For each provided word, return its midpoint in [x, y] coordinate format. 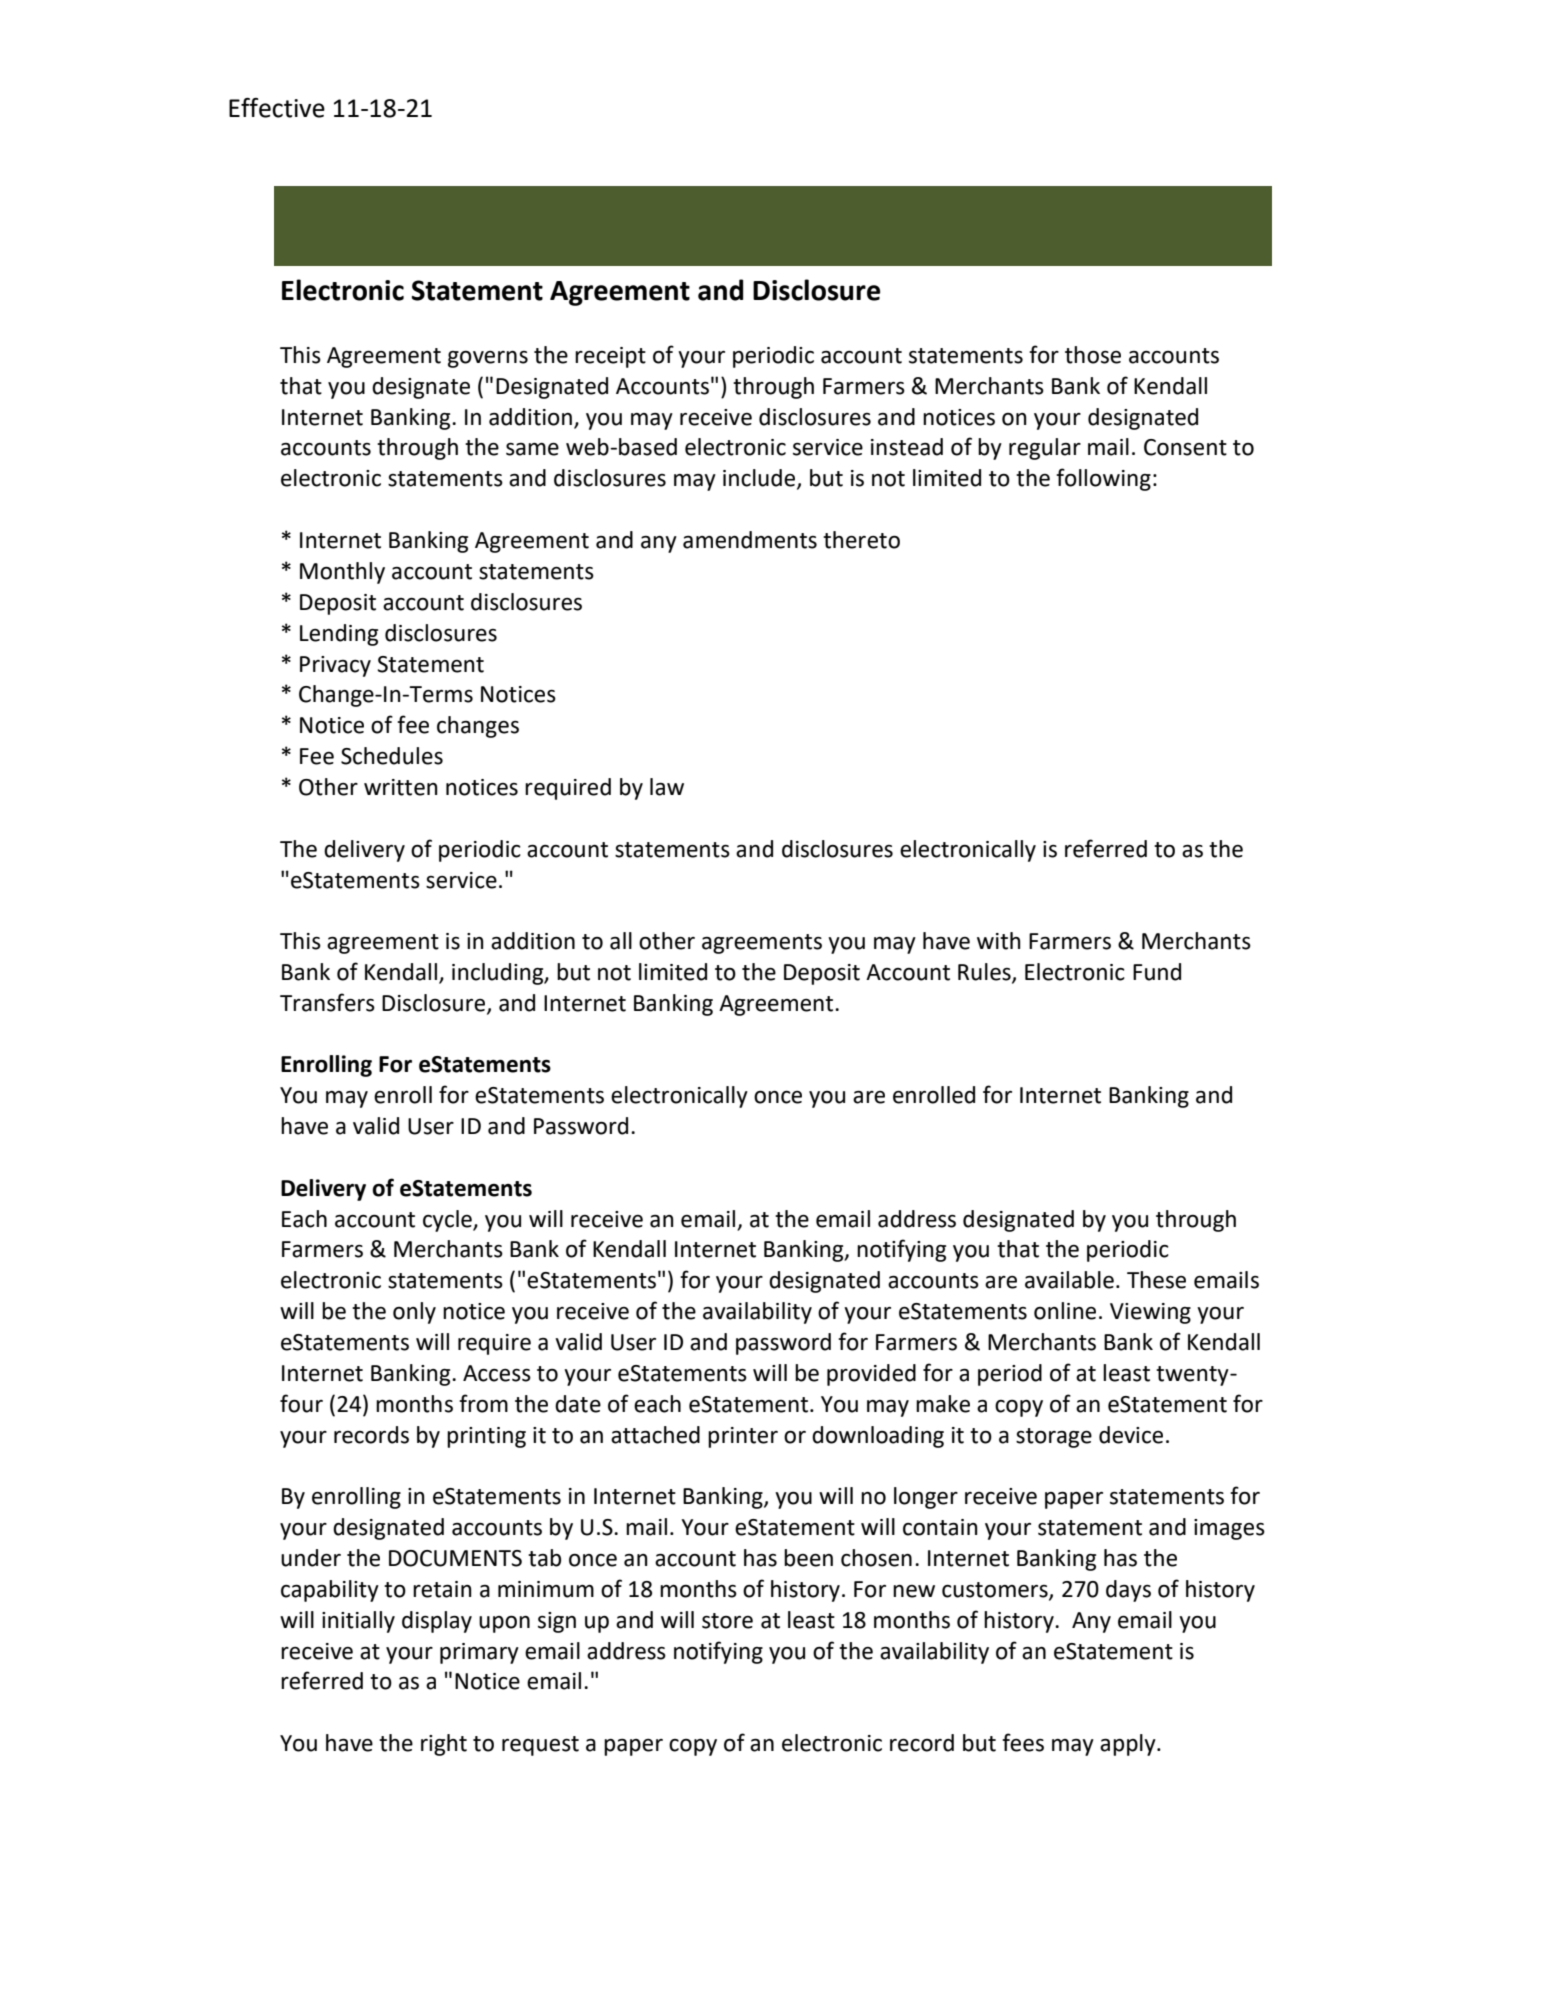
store [727, 1621]
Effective [277, 108]
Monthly [342, 573]
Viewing [1150, 1313]
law [667, 787]
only [414, 1313]
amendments [750, 540]
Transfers [327, 1002]
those [1093, 355]
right [444, 1745]
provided [871, 1375]
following [1103, 479]
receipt [610, 357]
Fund [1157, 972]
